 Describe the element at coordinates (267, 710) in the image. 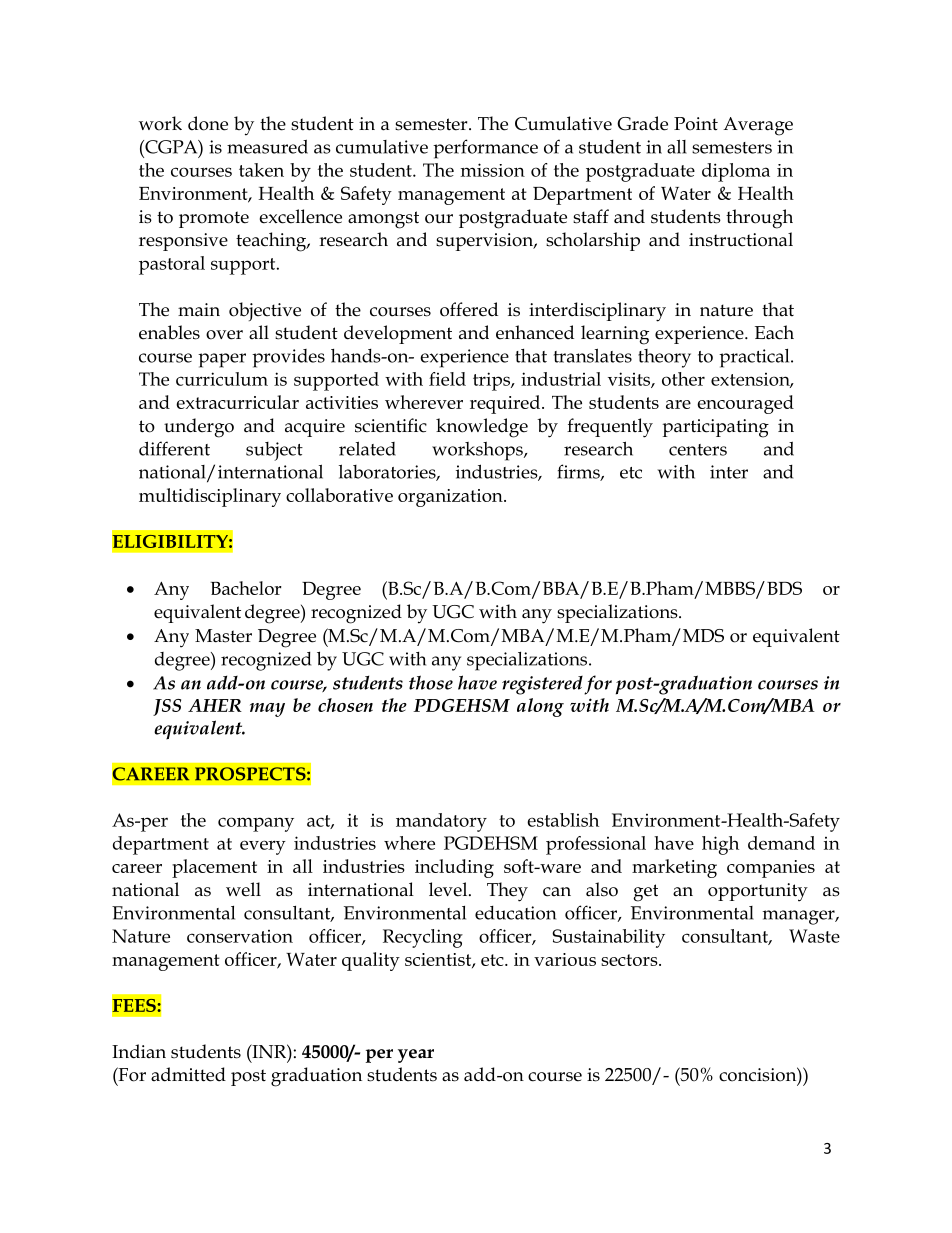

I see `may` at that location.
